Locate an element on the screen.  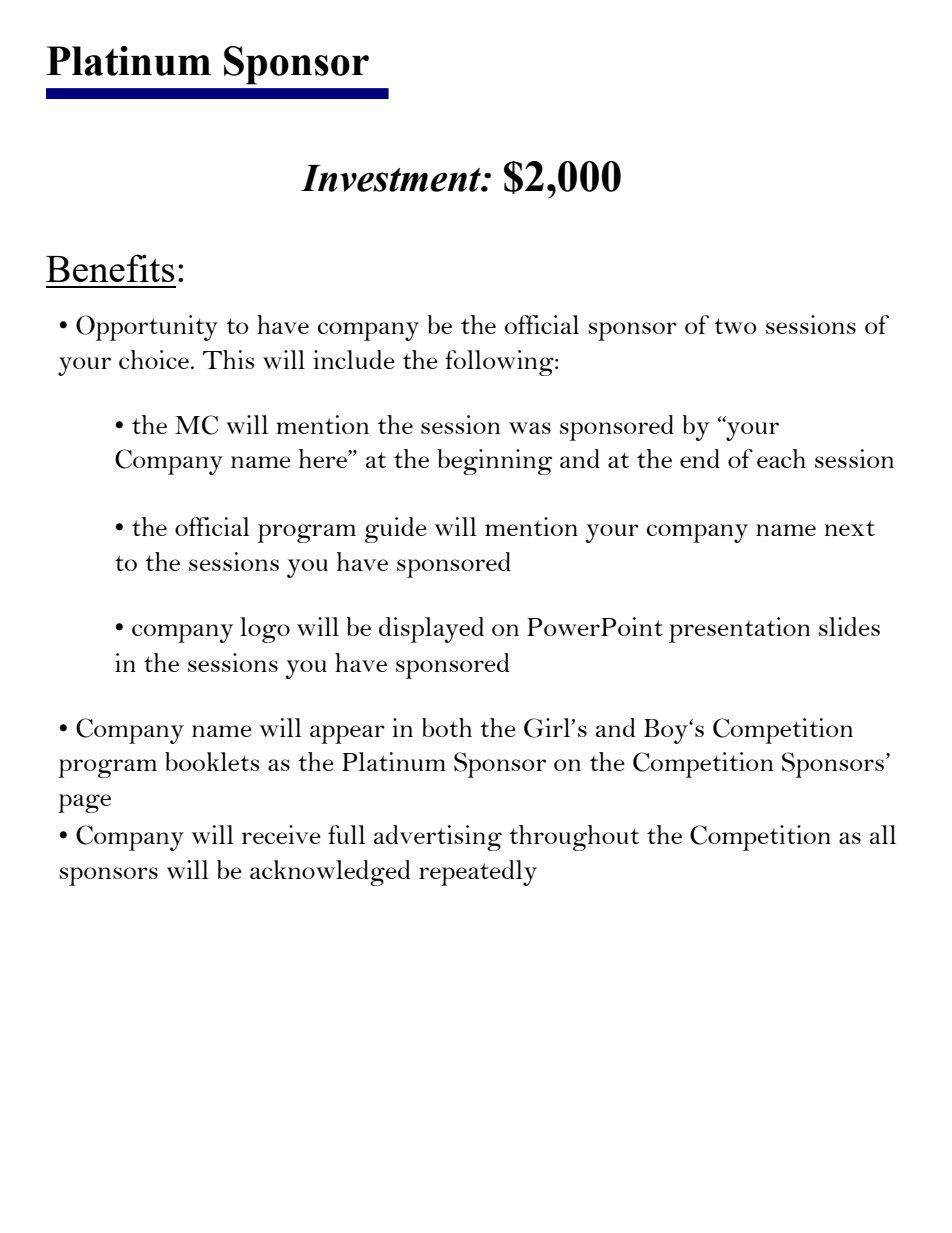
here is located at coordinates (324, 458).
